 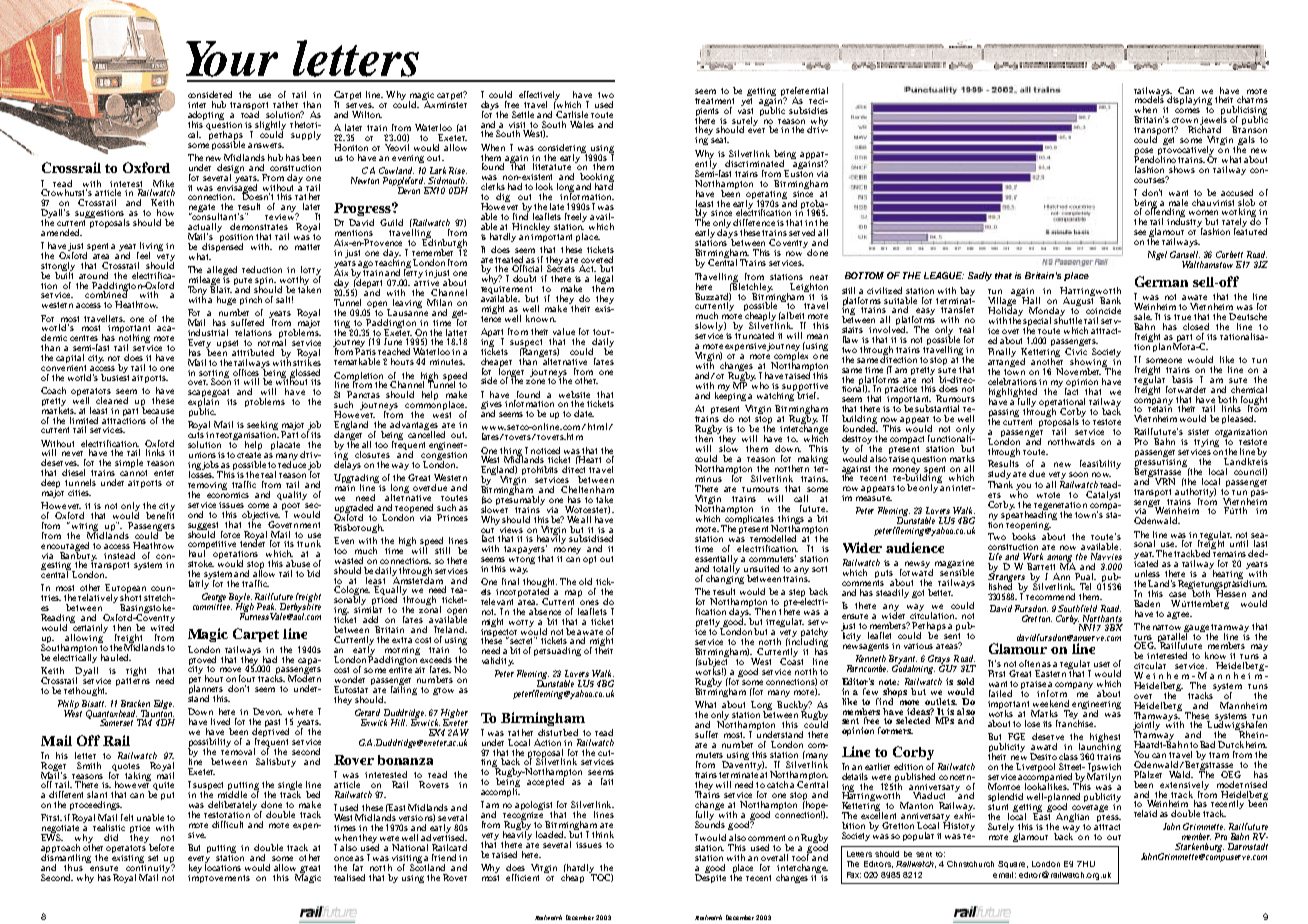 I want to click on crown, so click(x=1185, y=120).
